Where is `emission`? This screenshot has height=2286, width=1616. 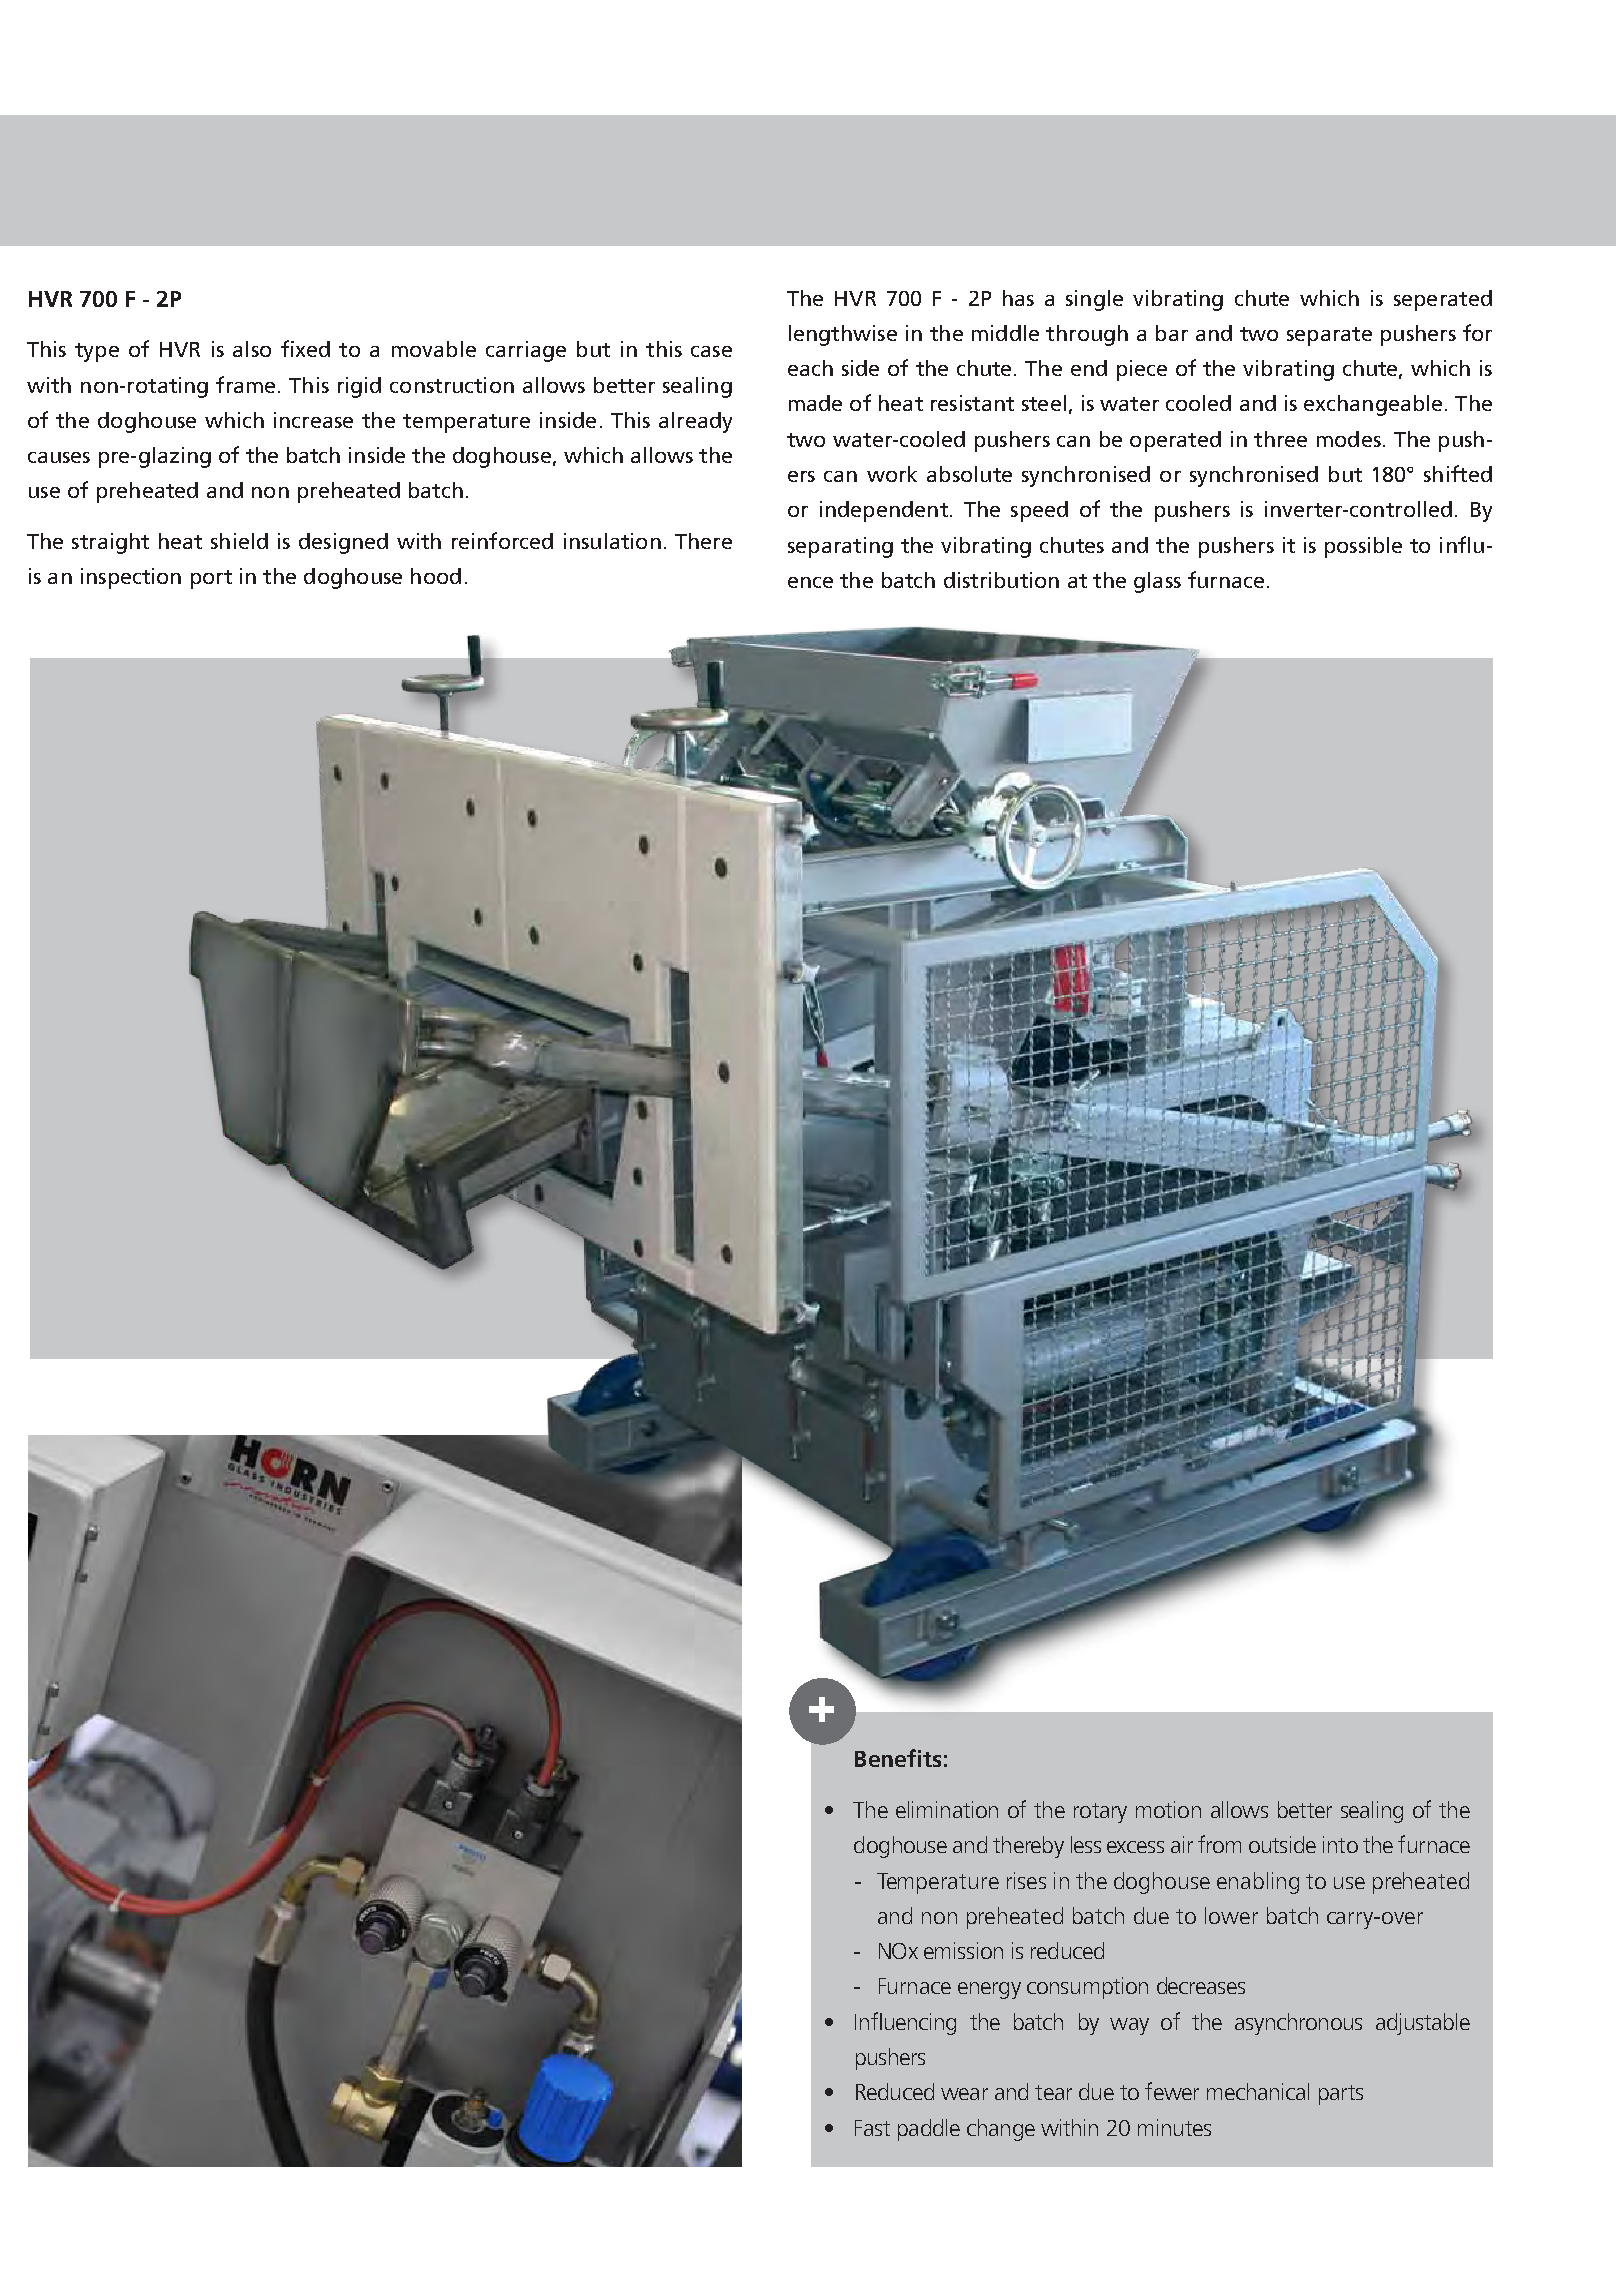
emission is located at coordinates (963, 1950).
